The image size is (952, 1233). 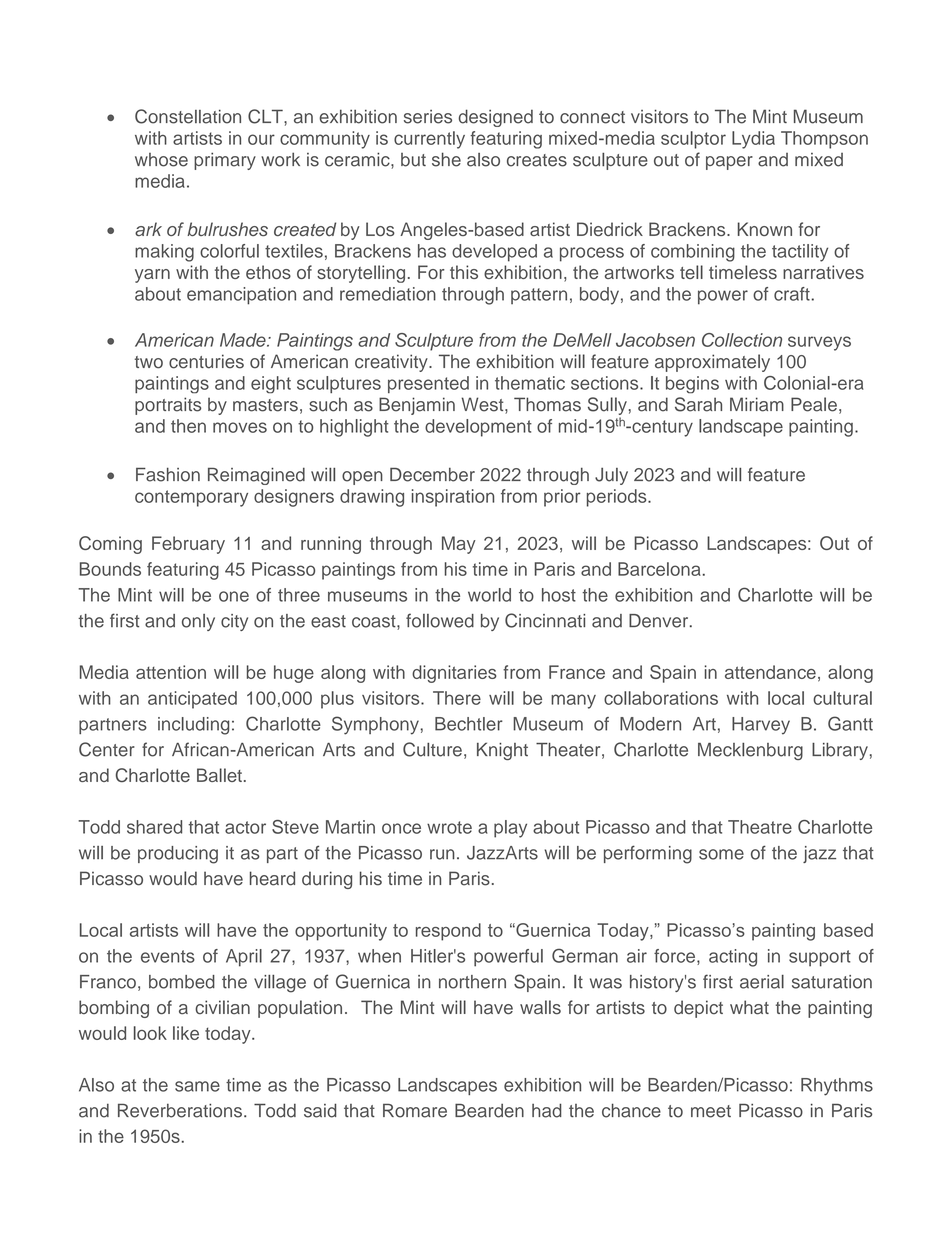 What do you see at coordinates (502, 751) in the image?
I see `Knight` at bounding box center [502, 751].
